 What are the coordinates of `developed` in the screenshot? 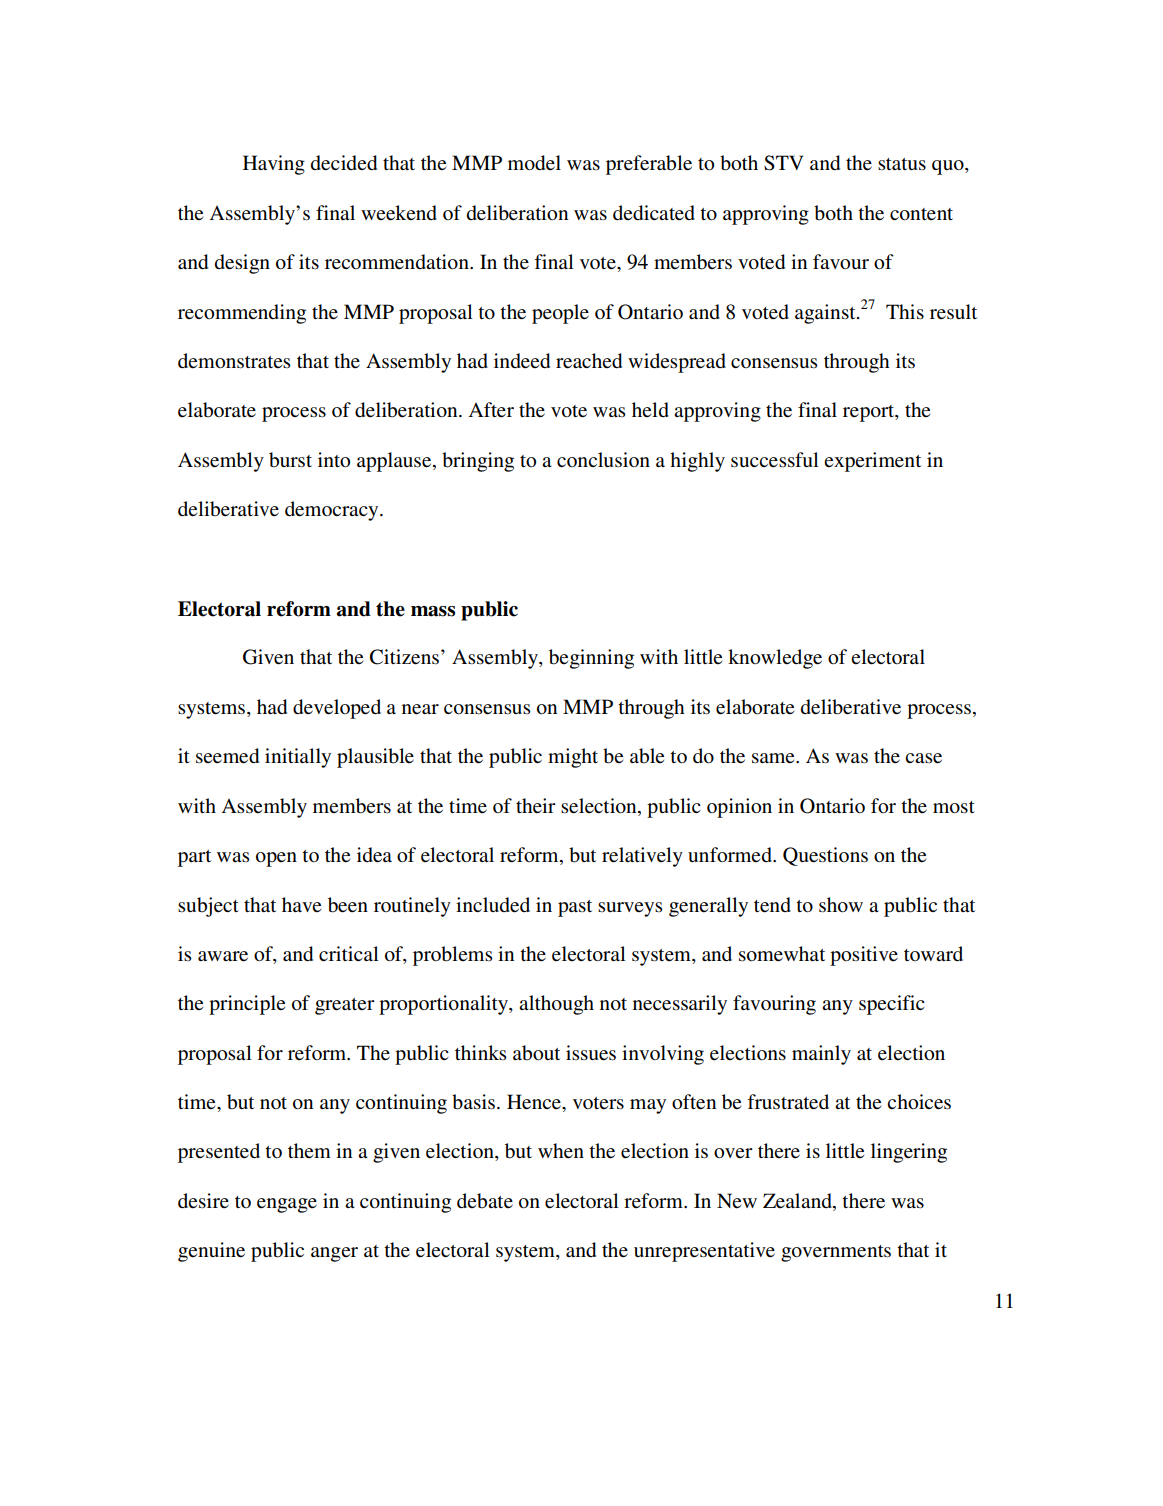 It's located at (337, 709).
